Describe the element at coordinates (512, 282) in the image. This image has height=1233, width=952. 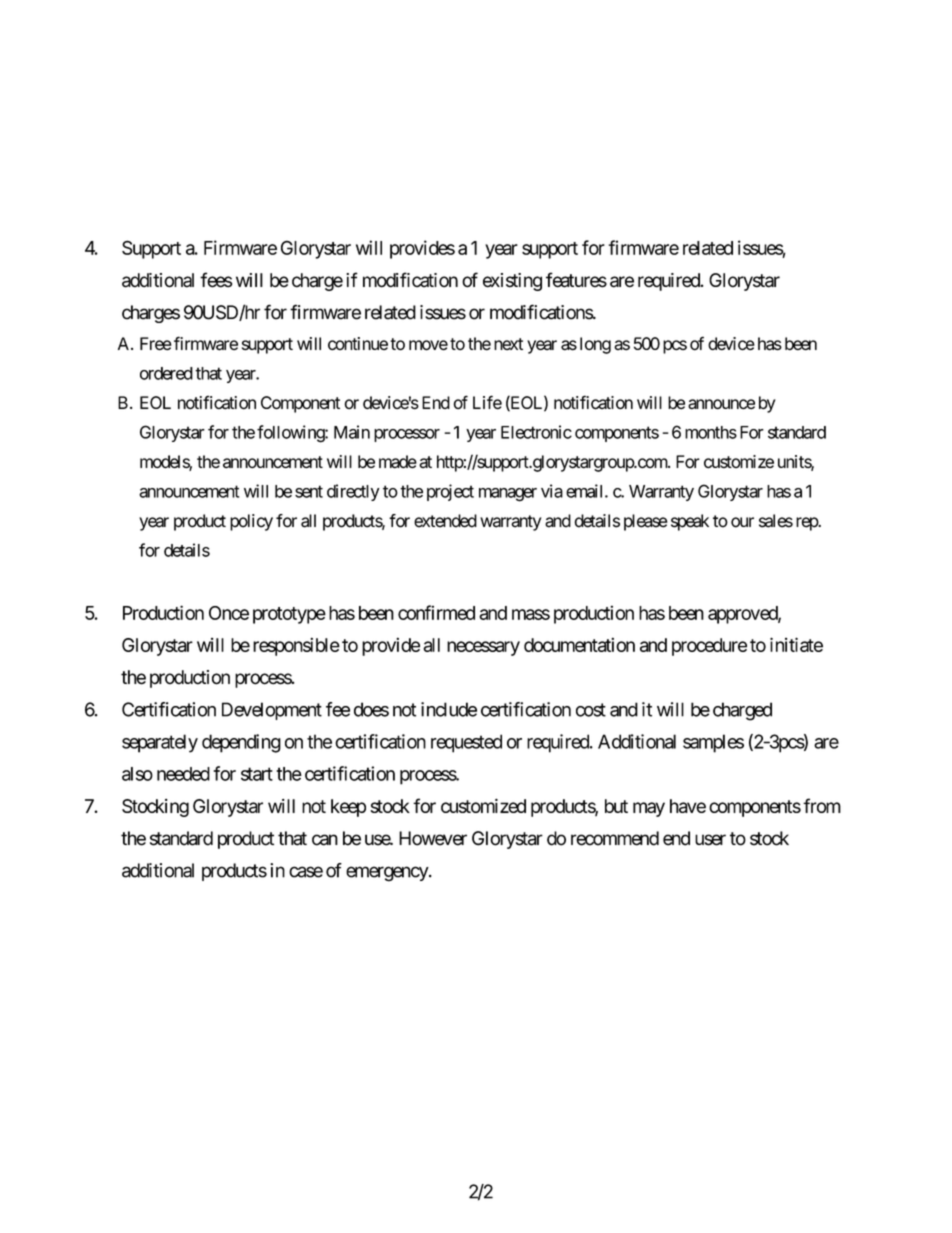
I see `existing` at that location.
